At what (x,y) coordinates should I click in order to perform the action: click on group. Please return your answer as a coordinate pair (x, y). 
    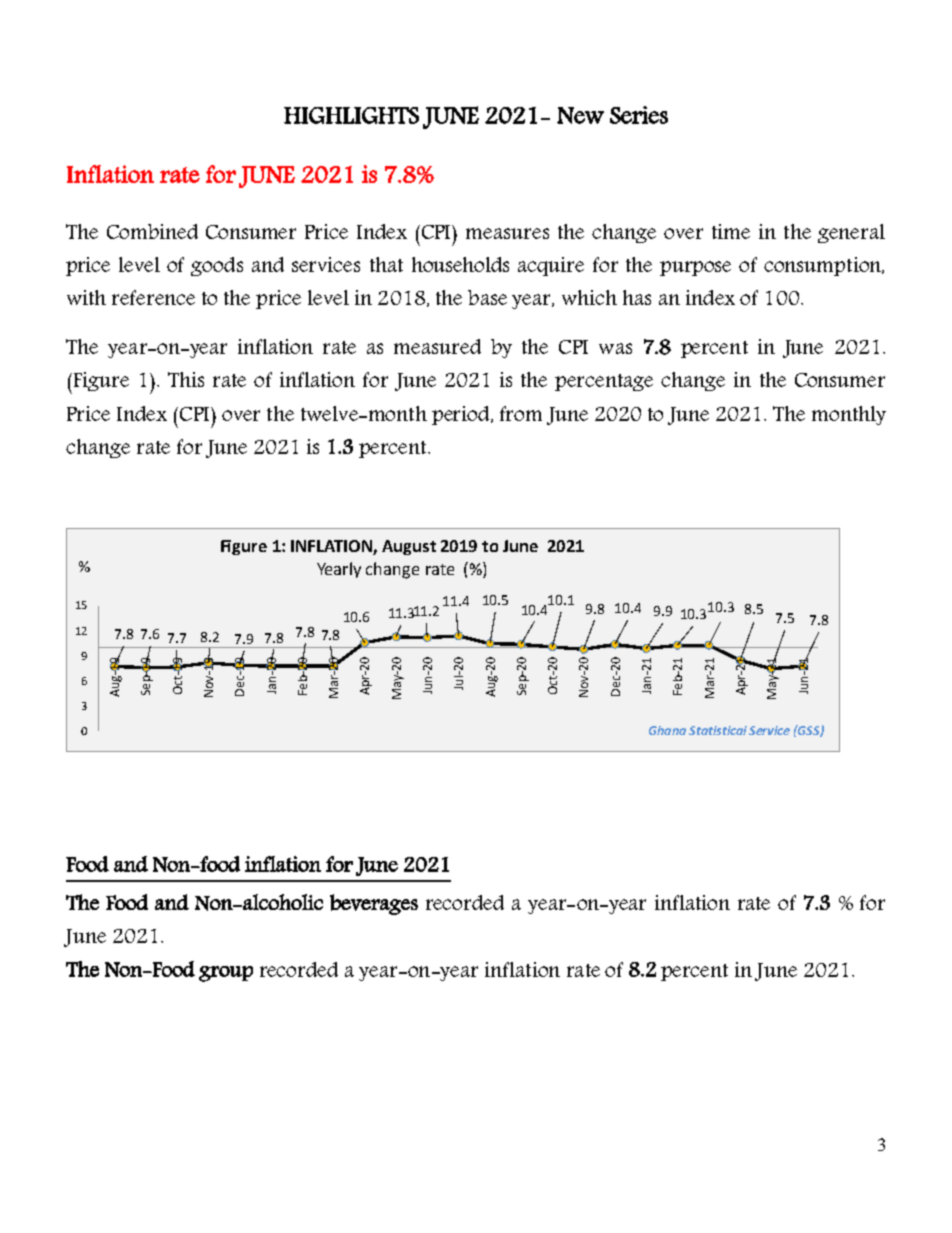
    Looking at the image, I should click on (226, 974).
